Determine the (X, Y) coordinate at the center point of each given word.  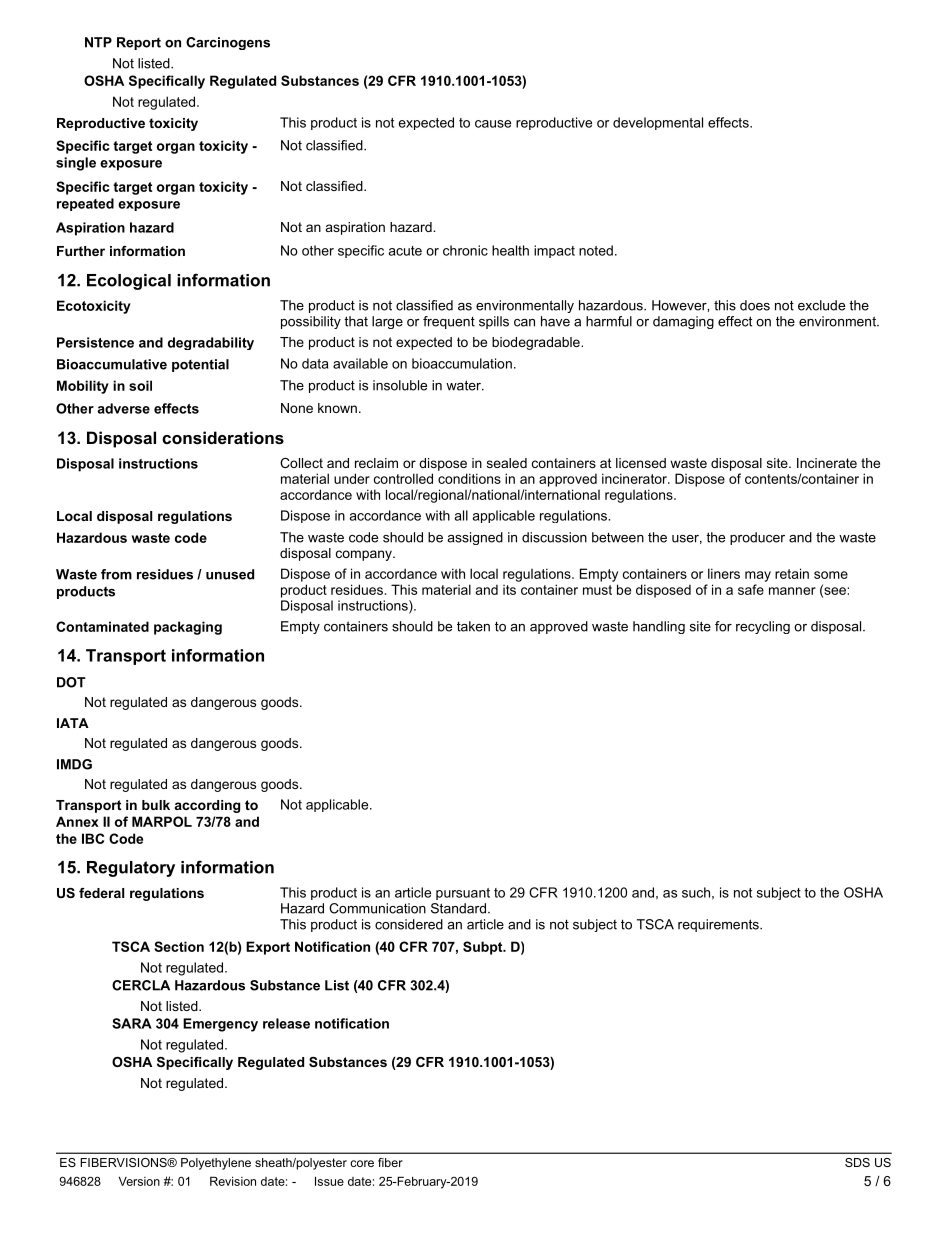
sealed (507, 463)
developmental (658, 123)
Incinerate (827, 463)
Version (139, 1181)
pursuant (463, 894)
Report (139, 43)
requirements (719, 925)
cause (493, 124)
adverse (123, 408)
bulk (156, 805)
